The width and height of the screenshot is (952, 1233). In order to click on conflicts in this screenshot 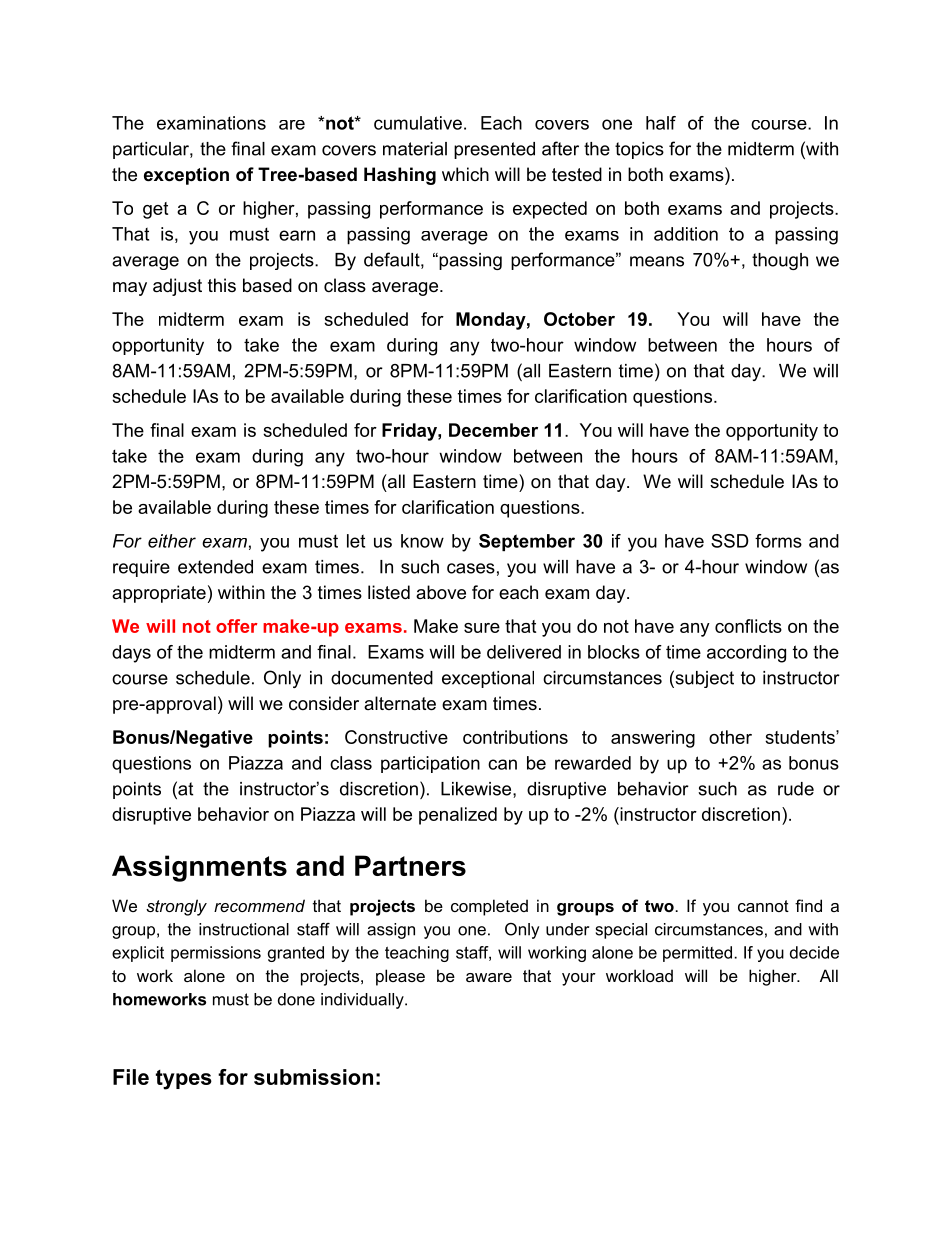, I will do `click(748, 626)`.
